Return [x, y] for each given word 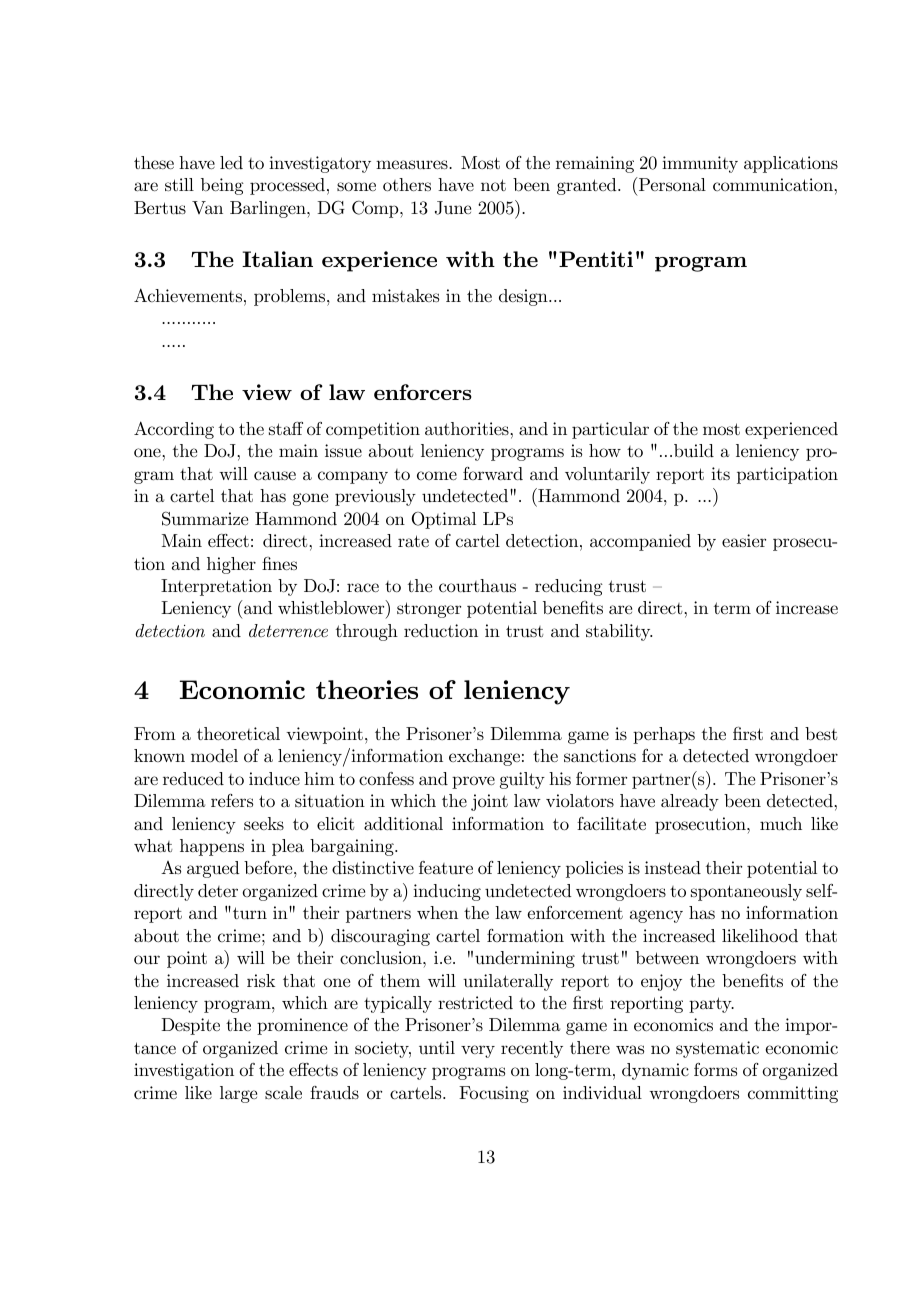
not [493, 185]
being [222, 186]
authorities [468, 428]
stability [619, 632]
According [174, 430]
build [694, 450]
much [781, 824]
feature [446, 867]
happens [212, 847]
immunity [700, 164]
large [238, 1094]
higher [231, 565]
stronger [429, 610]
